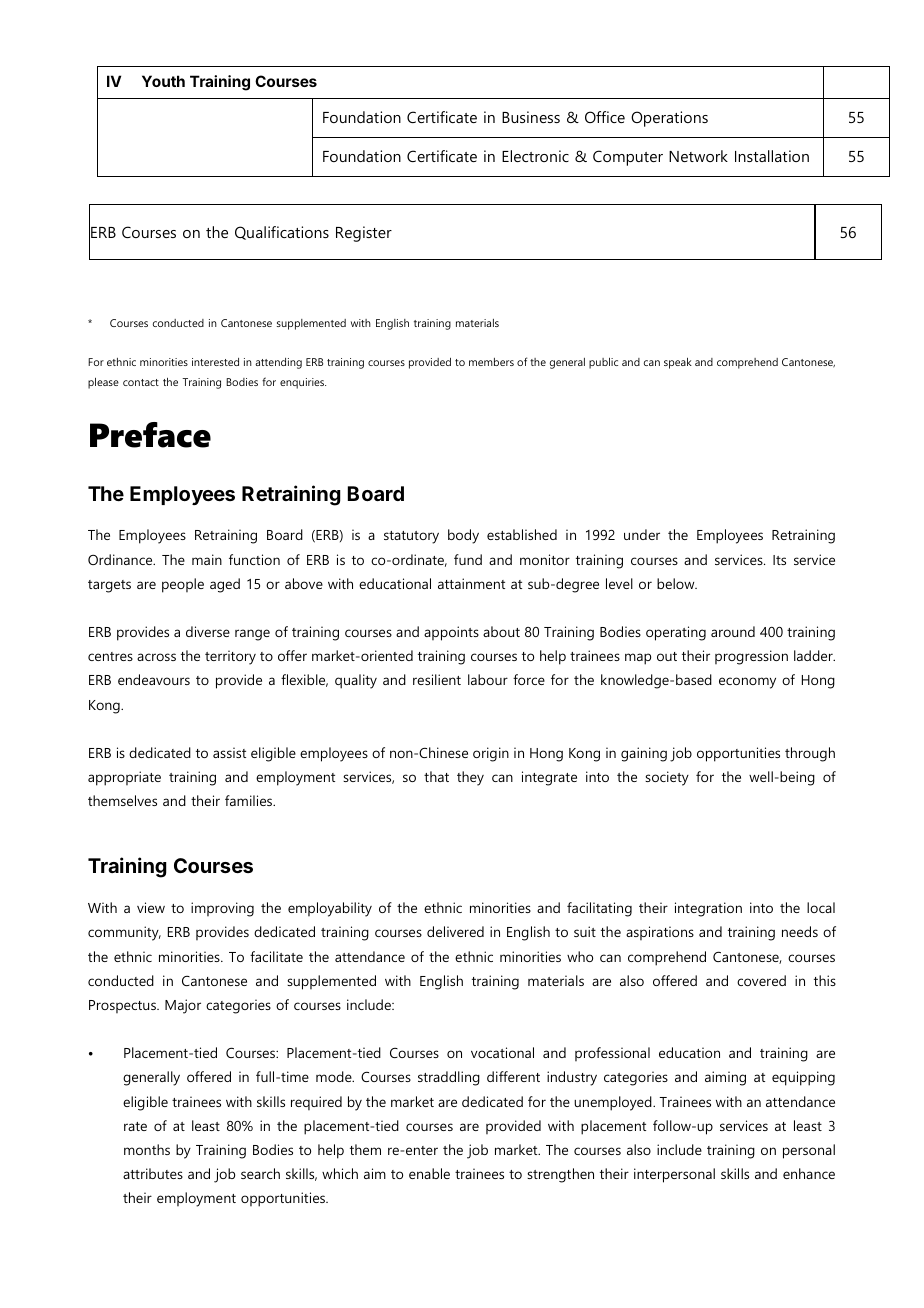  I want to click on months, so click(147, 1149).
